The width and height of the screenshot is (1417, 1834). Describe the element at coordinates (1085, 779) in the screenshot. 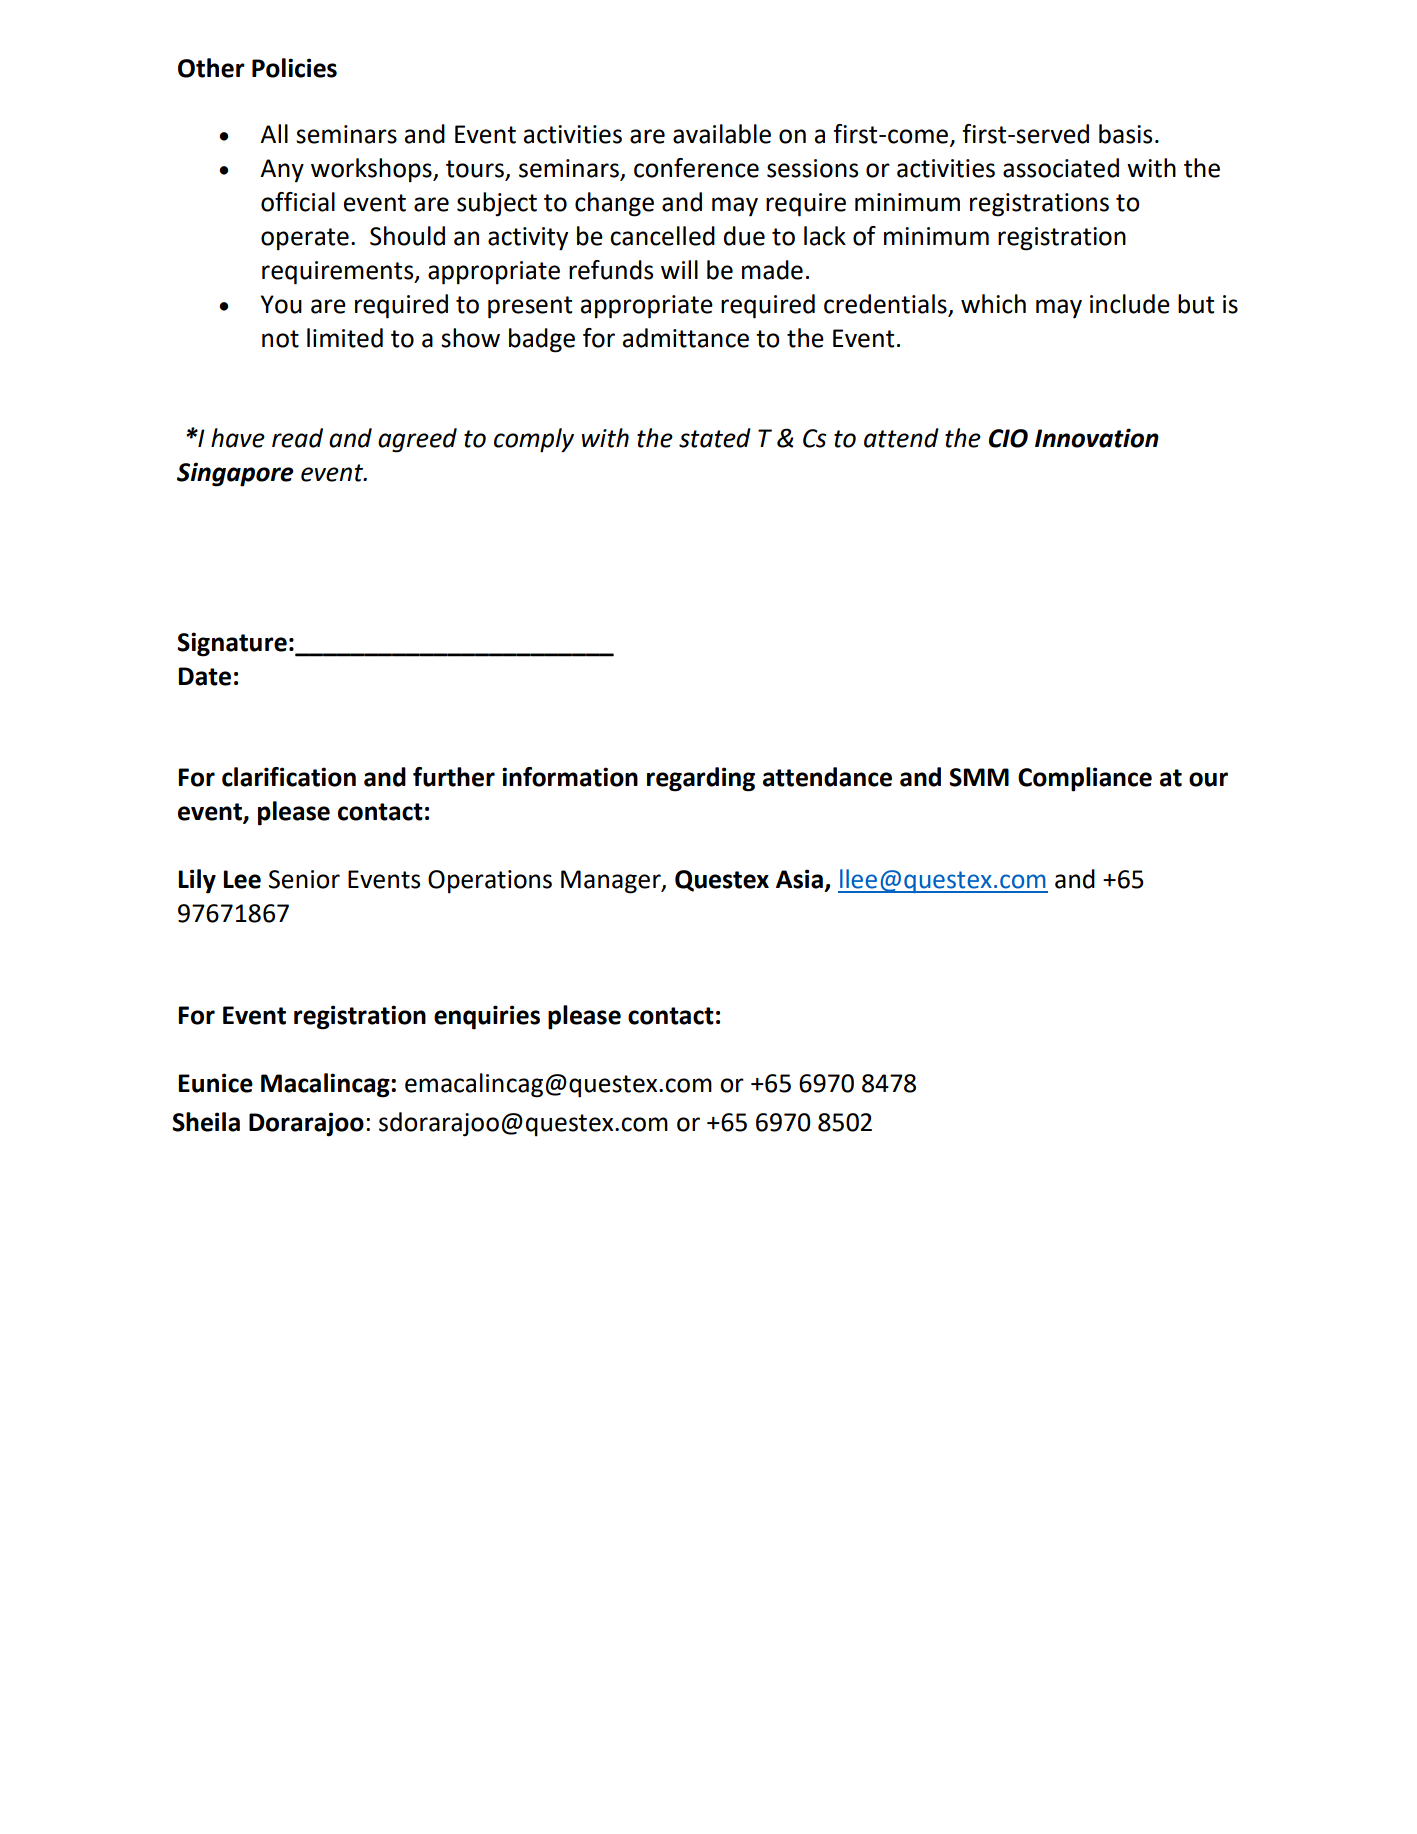

I see `Compliance` at that location.
